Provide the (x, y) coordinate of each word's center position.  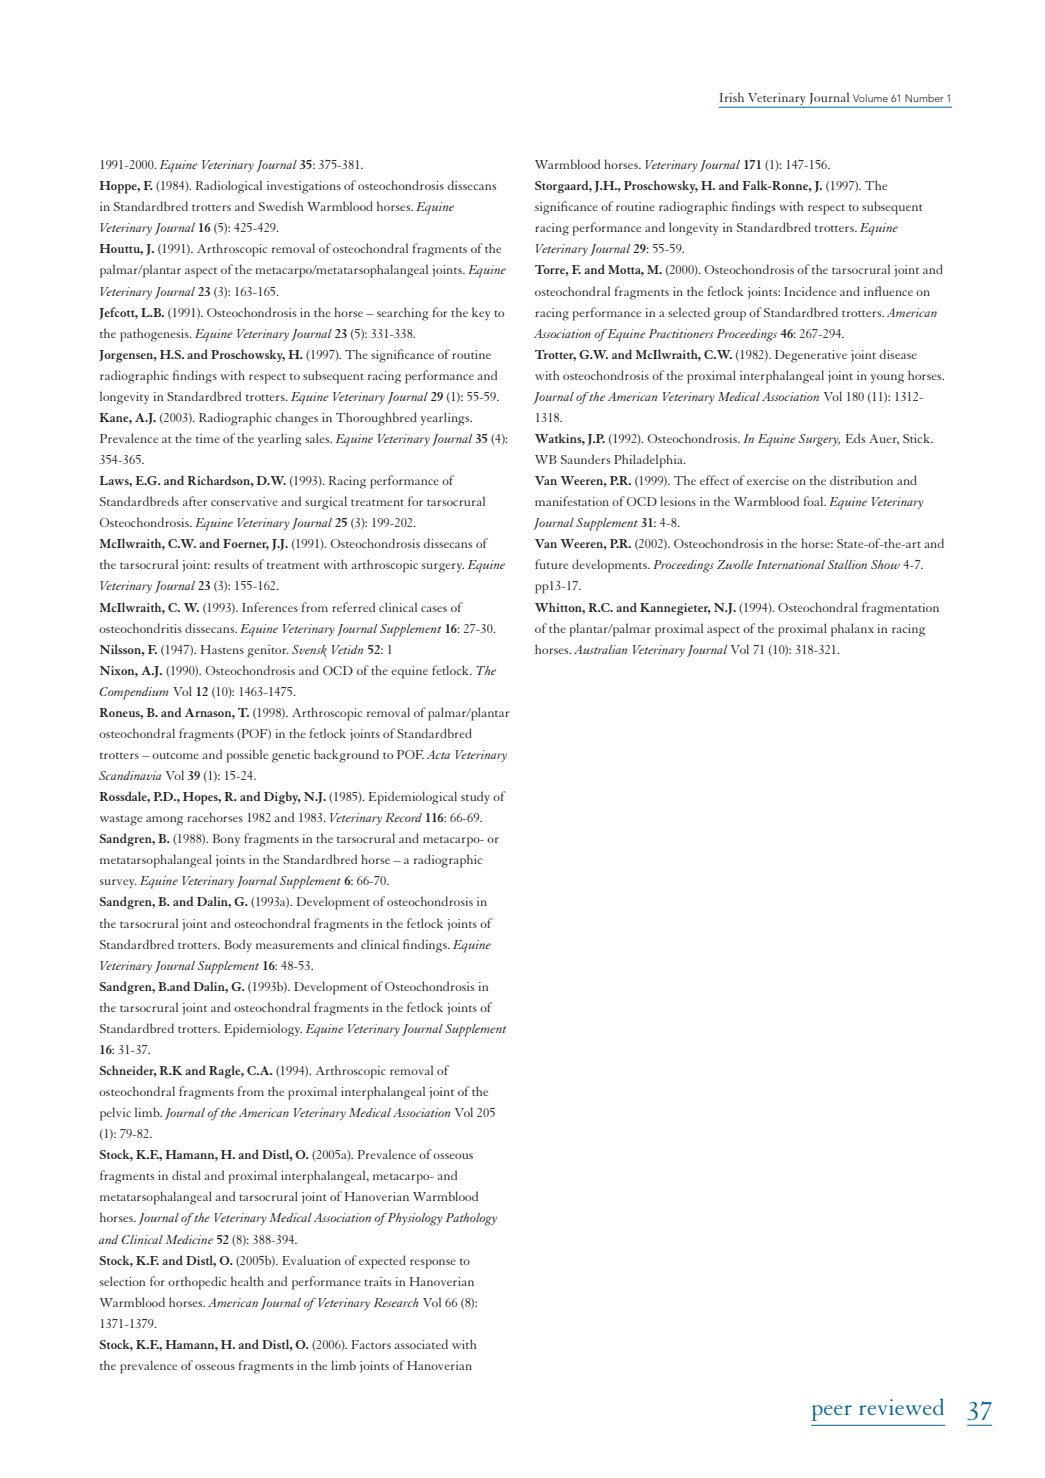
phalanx (852, 630)
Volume (870, 98)
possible (247, 756)
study (475, 797)
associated (421, 1344)
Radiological (229, 187)
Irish (732, 97)
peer (832, 1413)
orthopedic (197, 1283)
